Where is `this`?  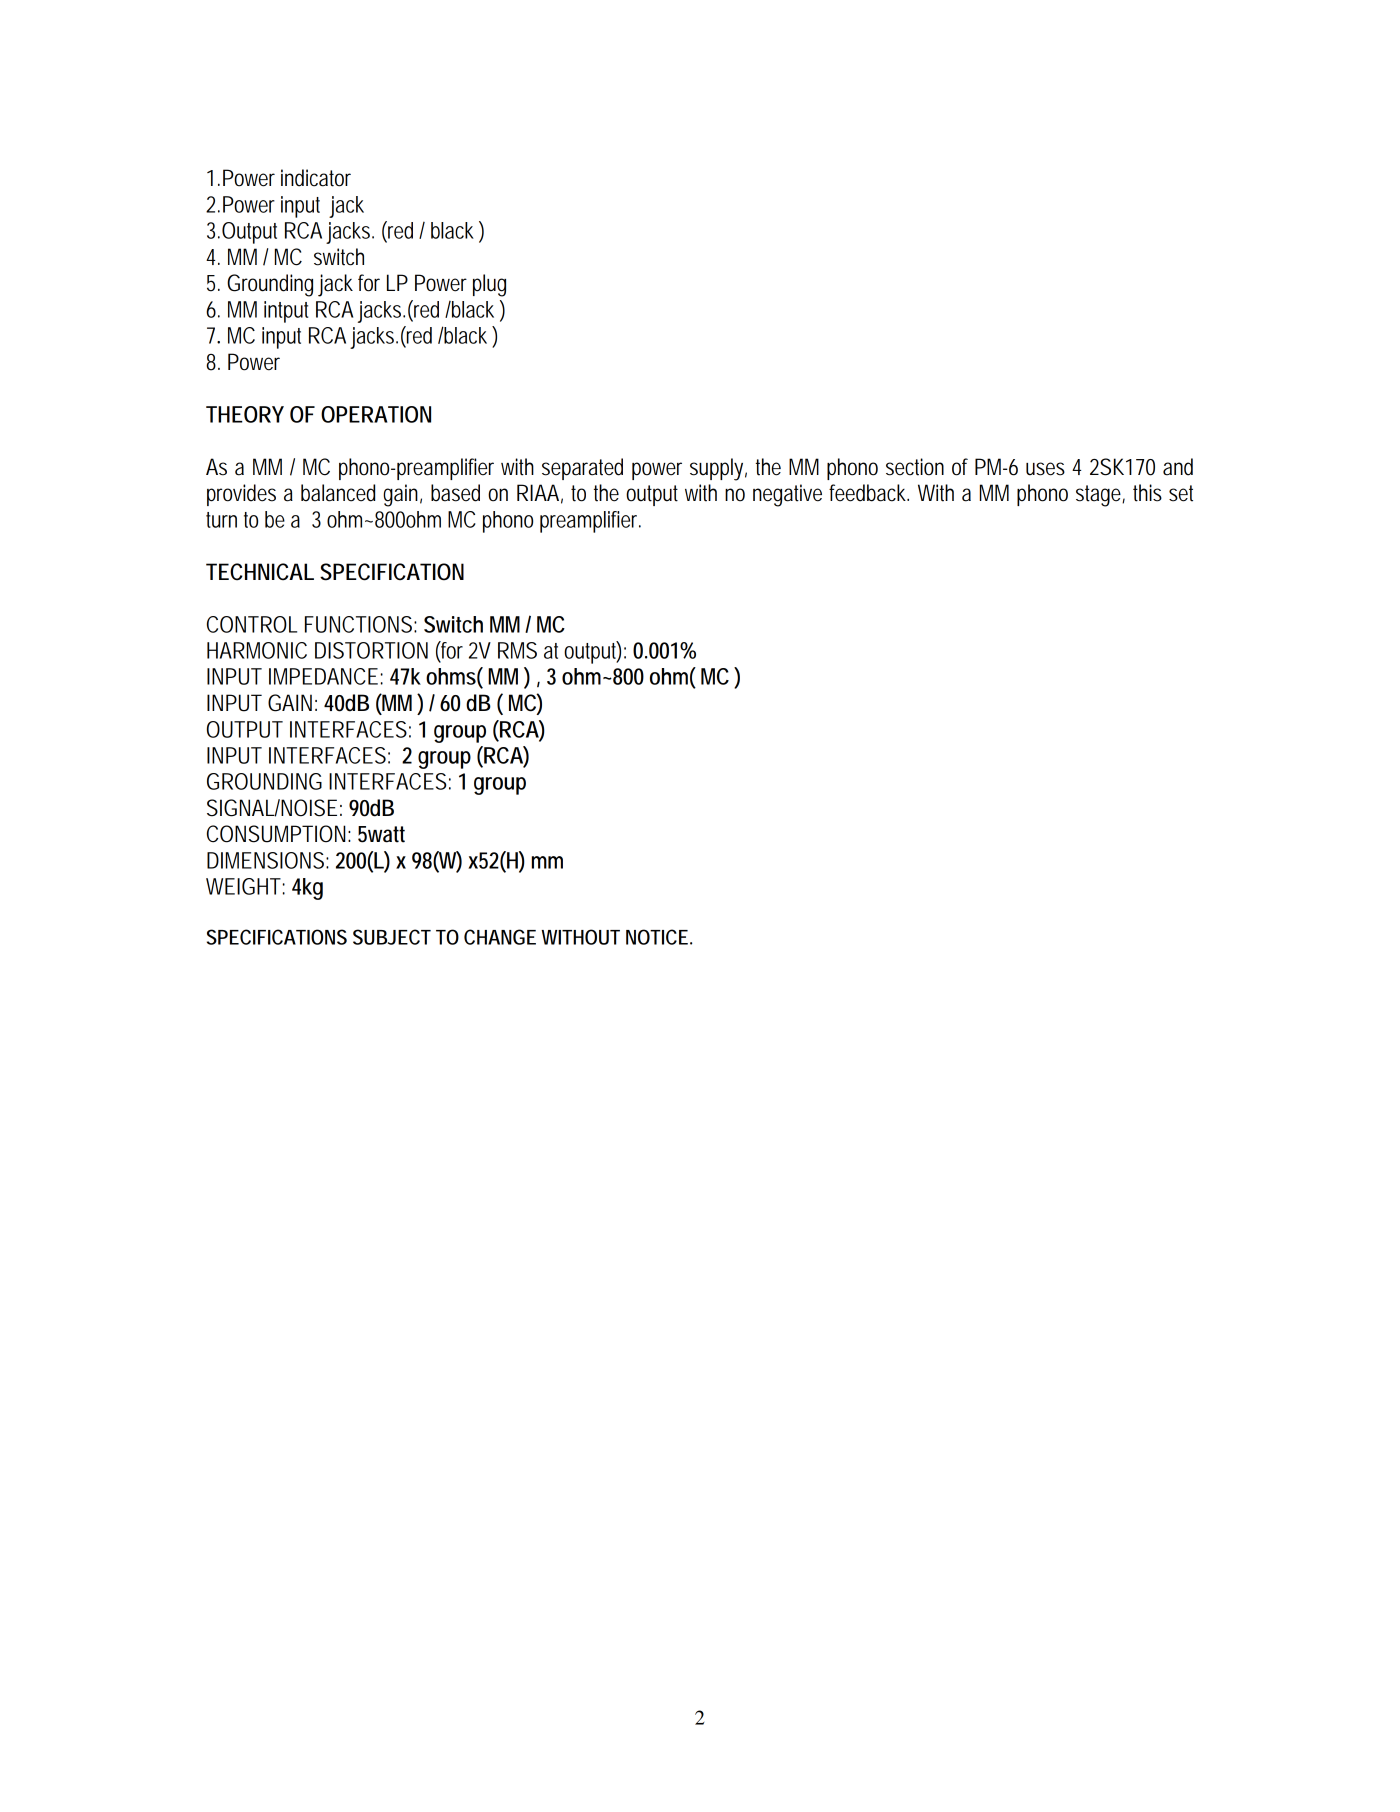 this is located at coordinates (1147, 493).
